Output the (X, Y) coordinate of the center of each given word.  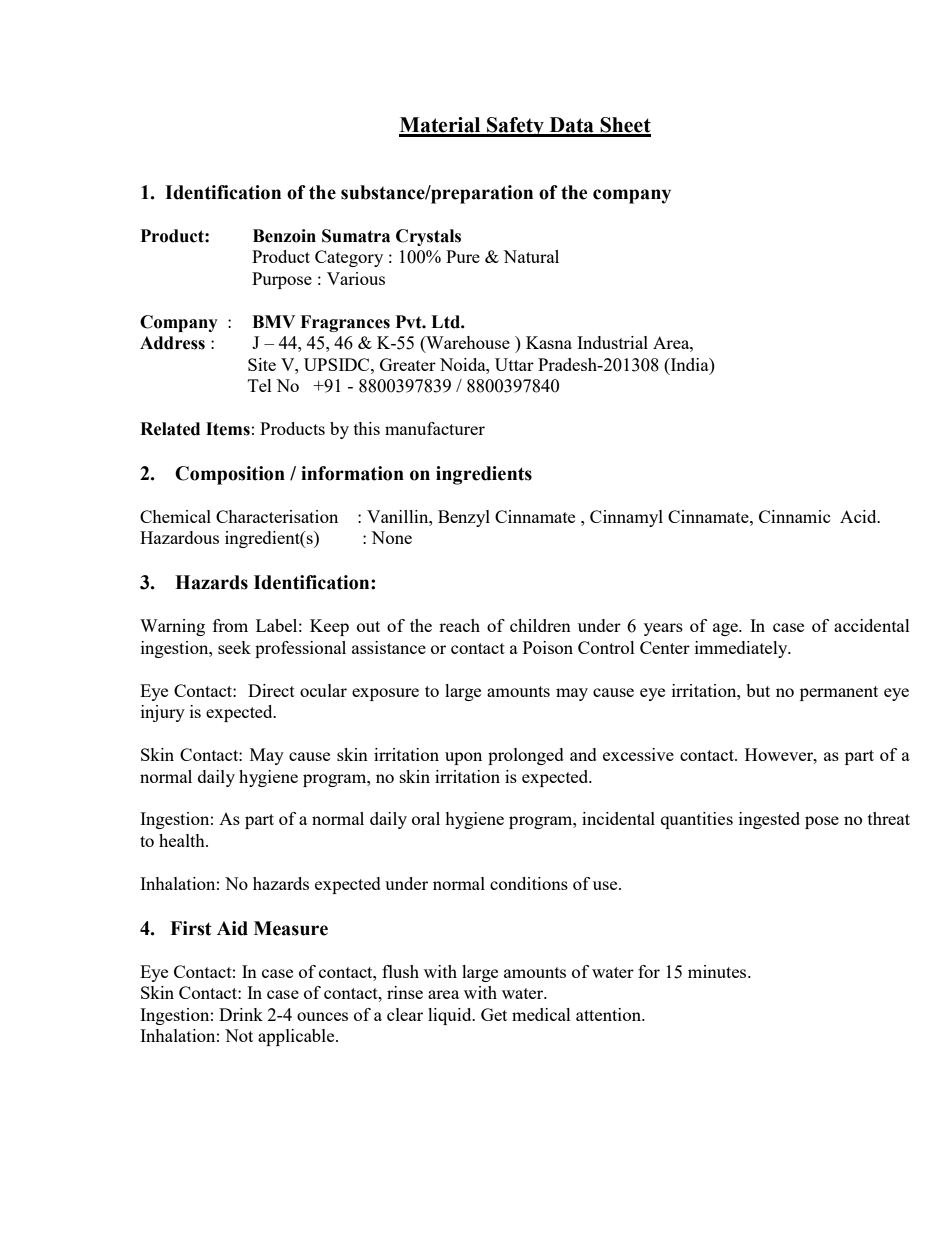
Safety (515, 127)
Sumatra (356, 236)
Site (262, 364)
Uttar (514, 364)
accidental (872, 625)
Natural (531, 256)
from (230, 625)
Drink (241, 1014)
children (540, 625)
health (183, 840)
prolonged (526, 756)
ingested (769, 820)
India (690, 364)
